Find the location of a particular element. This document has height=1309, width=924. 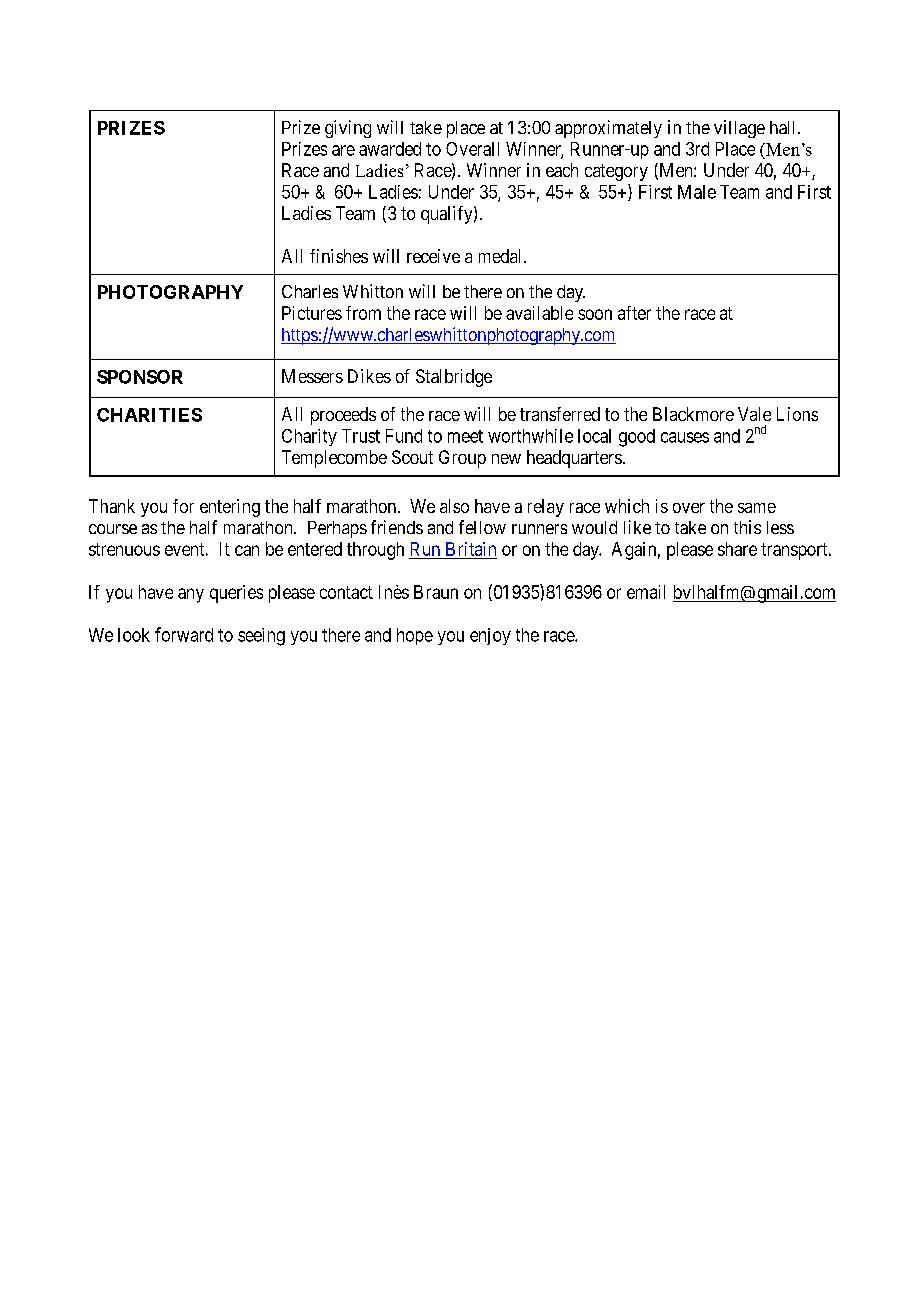

SPONSOR is located at coordinates (140, 377).
